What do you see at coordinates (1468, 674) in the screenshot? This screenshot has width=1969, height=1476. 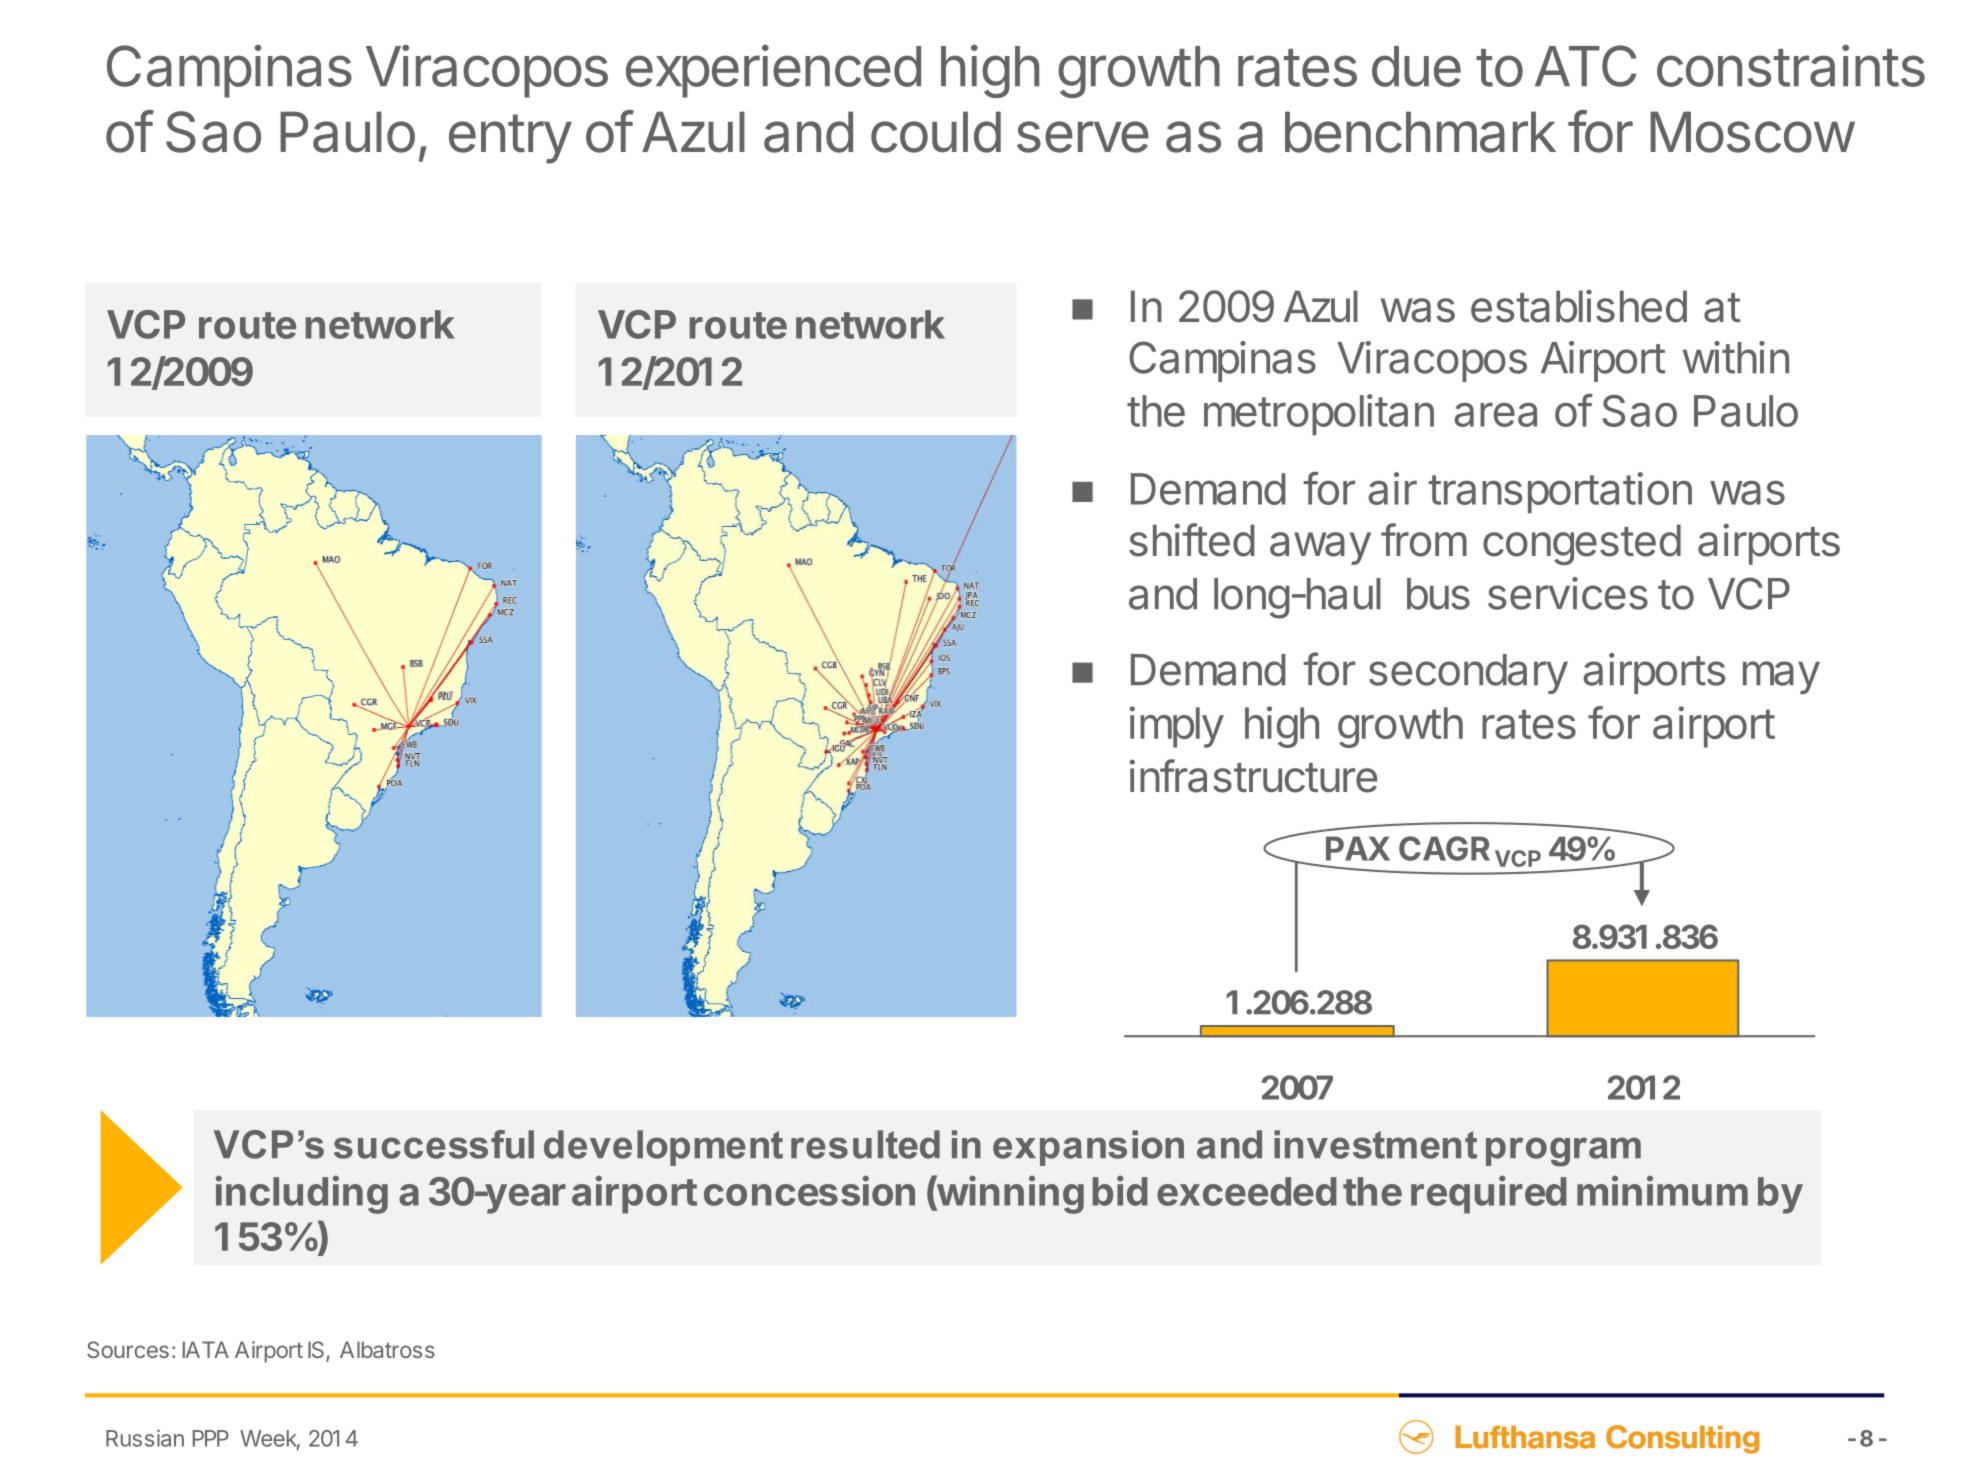 I see `secondary` at bounding box center [1468, 674].
